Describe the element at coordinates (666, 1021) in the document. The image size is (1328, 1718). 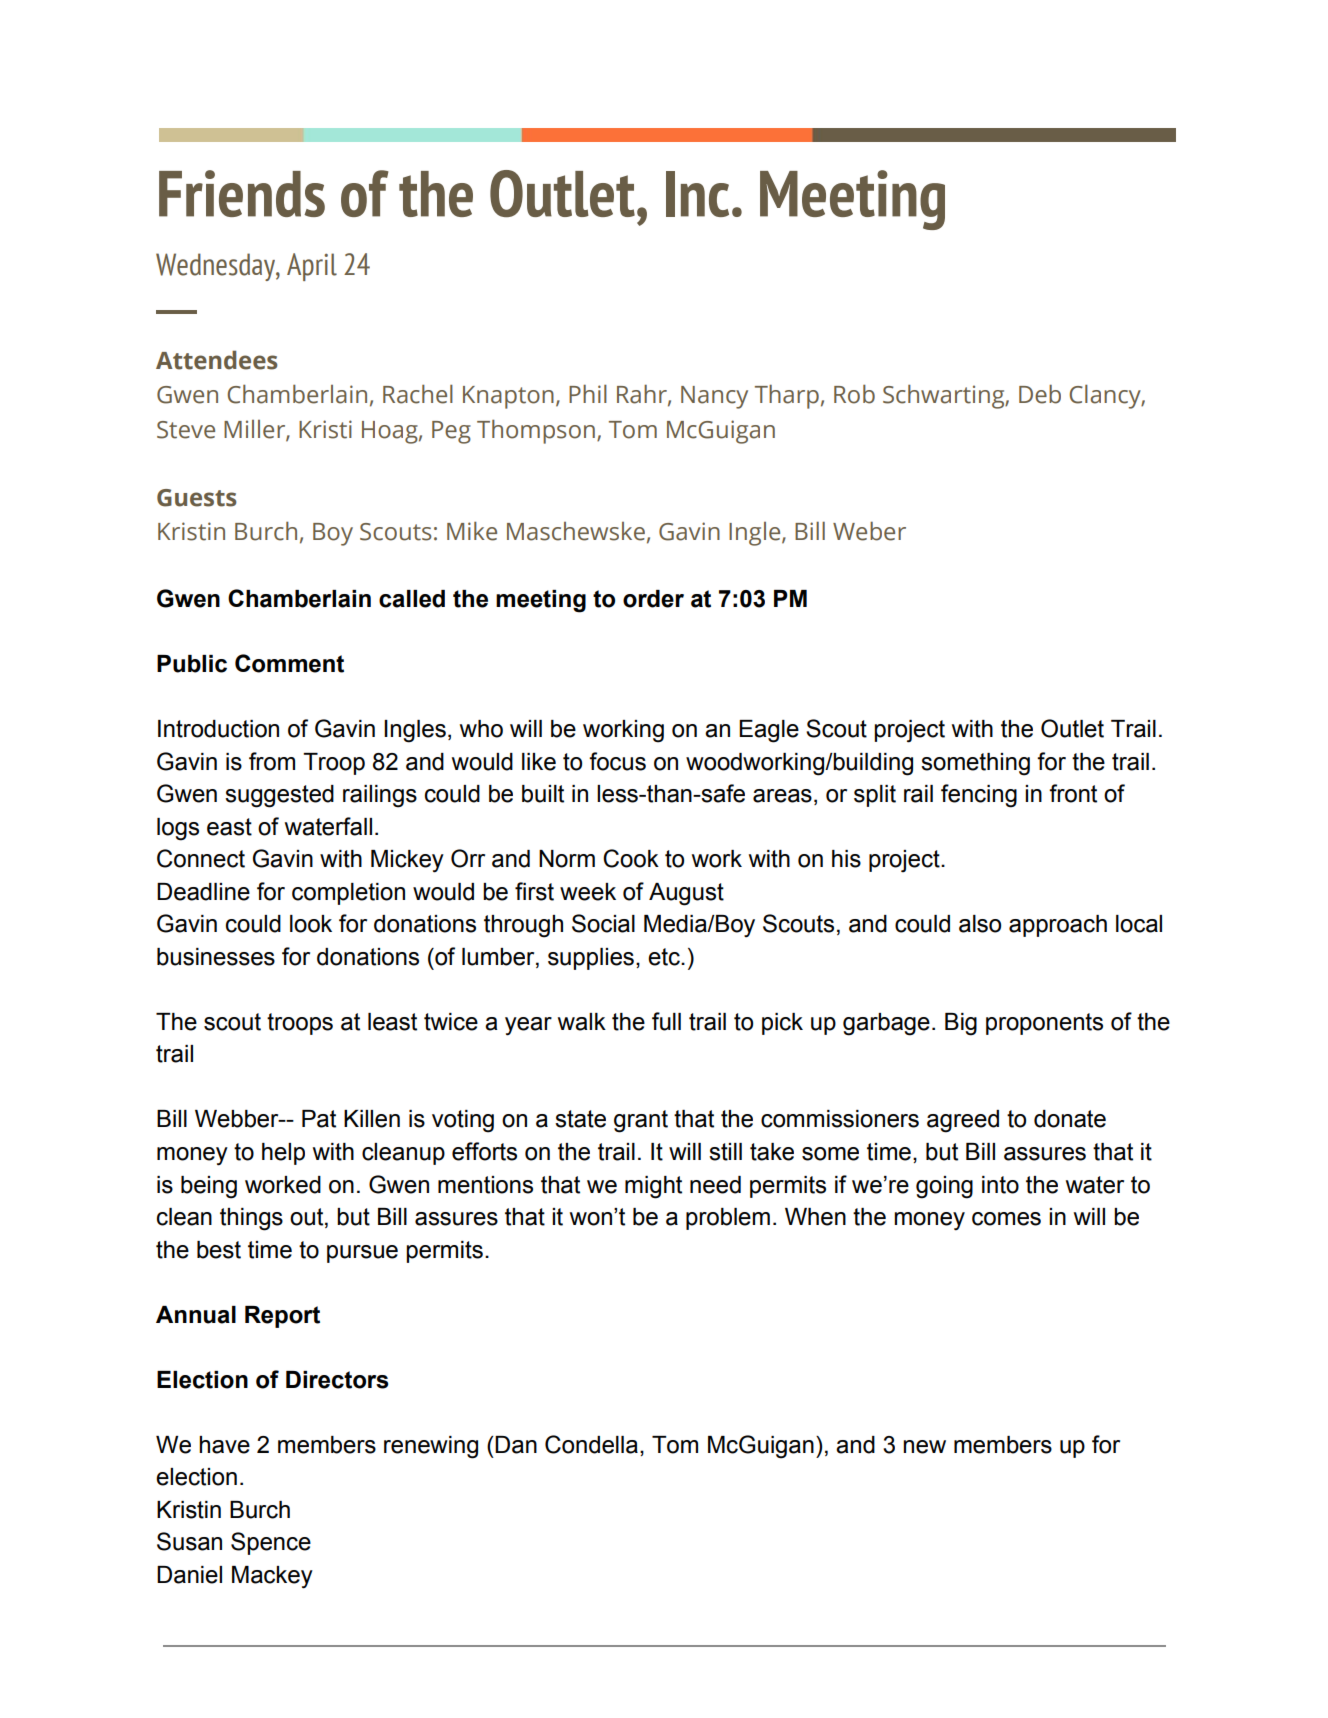
I see `full` at that location.
